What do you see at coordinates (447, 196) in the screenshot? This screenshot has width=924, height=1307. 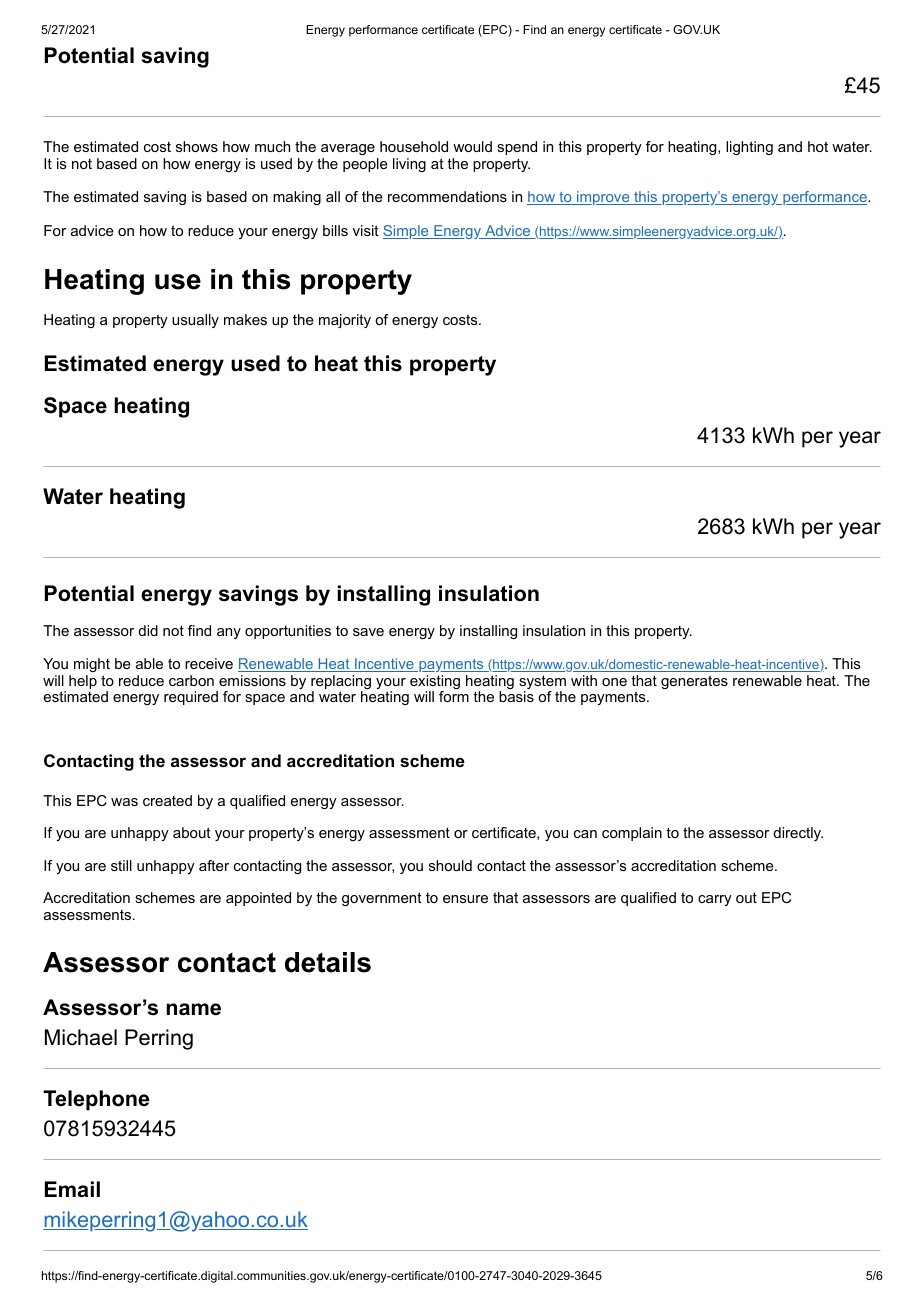 I see `recommendations` at bounding box center [447, 196].
